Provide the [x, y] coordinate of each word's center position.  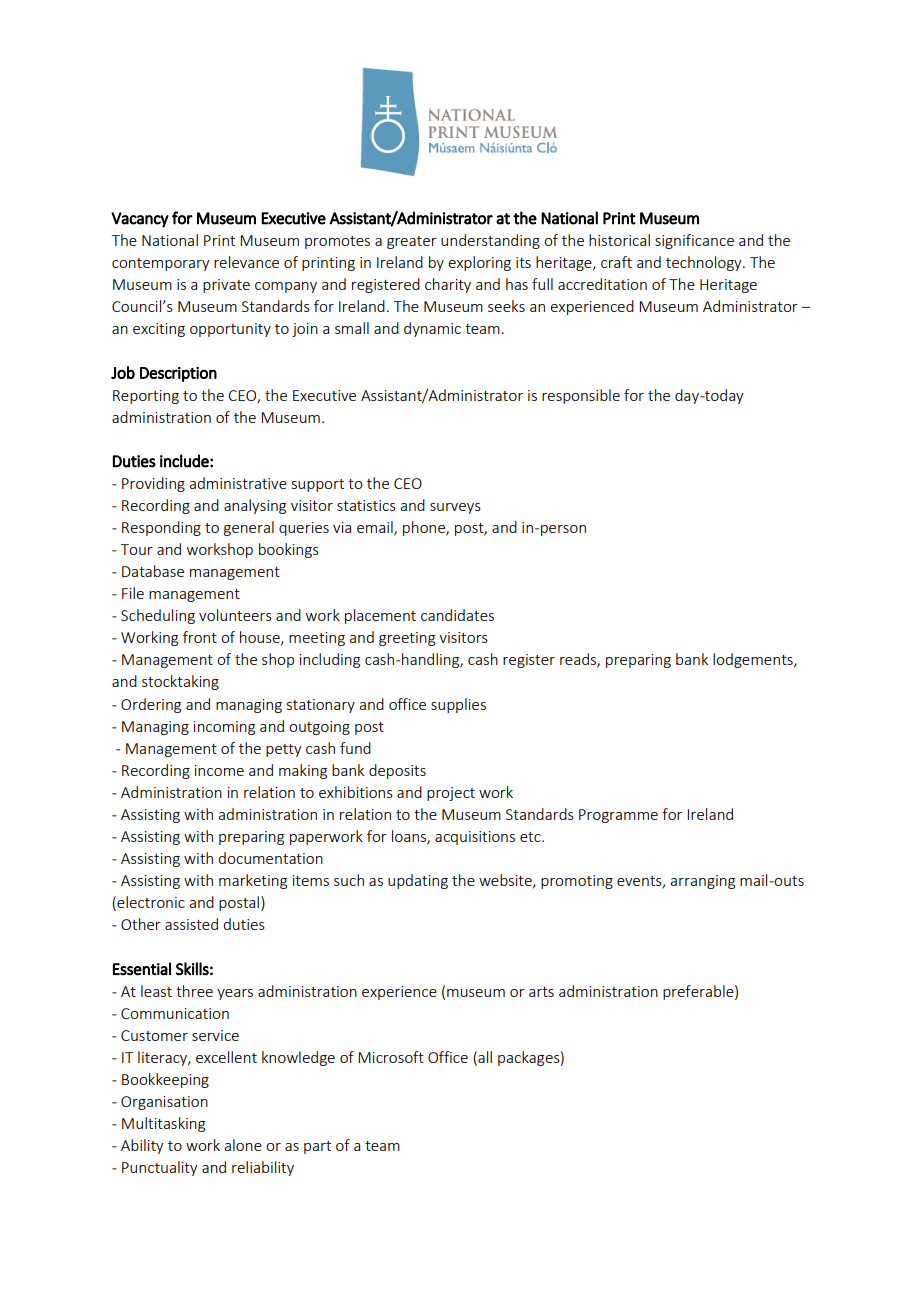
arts [541, 992]
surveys [455, 508]
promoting [577, 882]
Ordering [151, 705]
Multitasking [163, 1124]
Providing [153, 484]
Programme [618, 816]
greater [412, 242]
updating [418, 881]
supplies [458, 705]
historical [619, 240]
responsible [581, 396]
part [317, 1147]
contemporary [161, 264]
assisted [191, 924]
